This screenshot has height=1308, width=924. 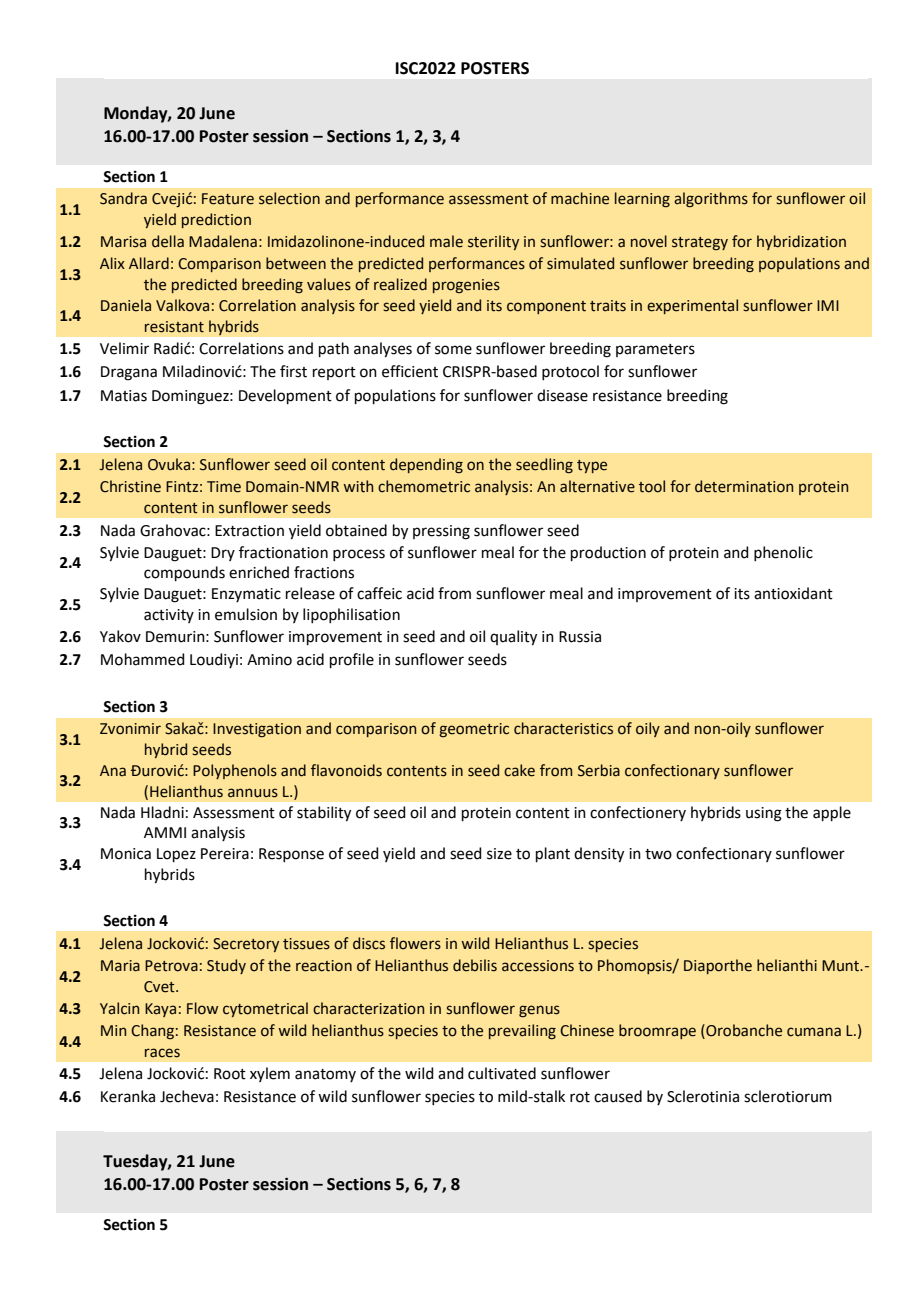 I want to click on Root, so click(x=230, y=1074).
